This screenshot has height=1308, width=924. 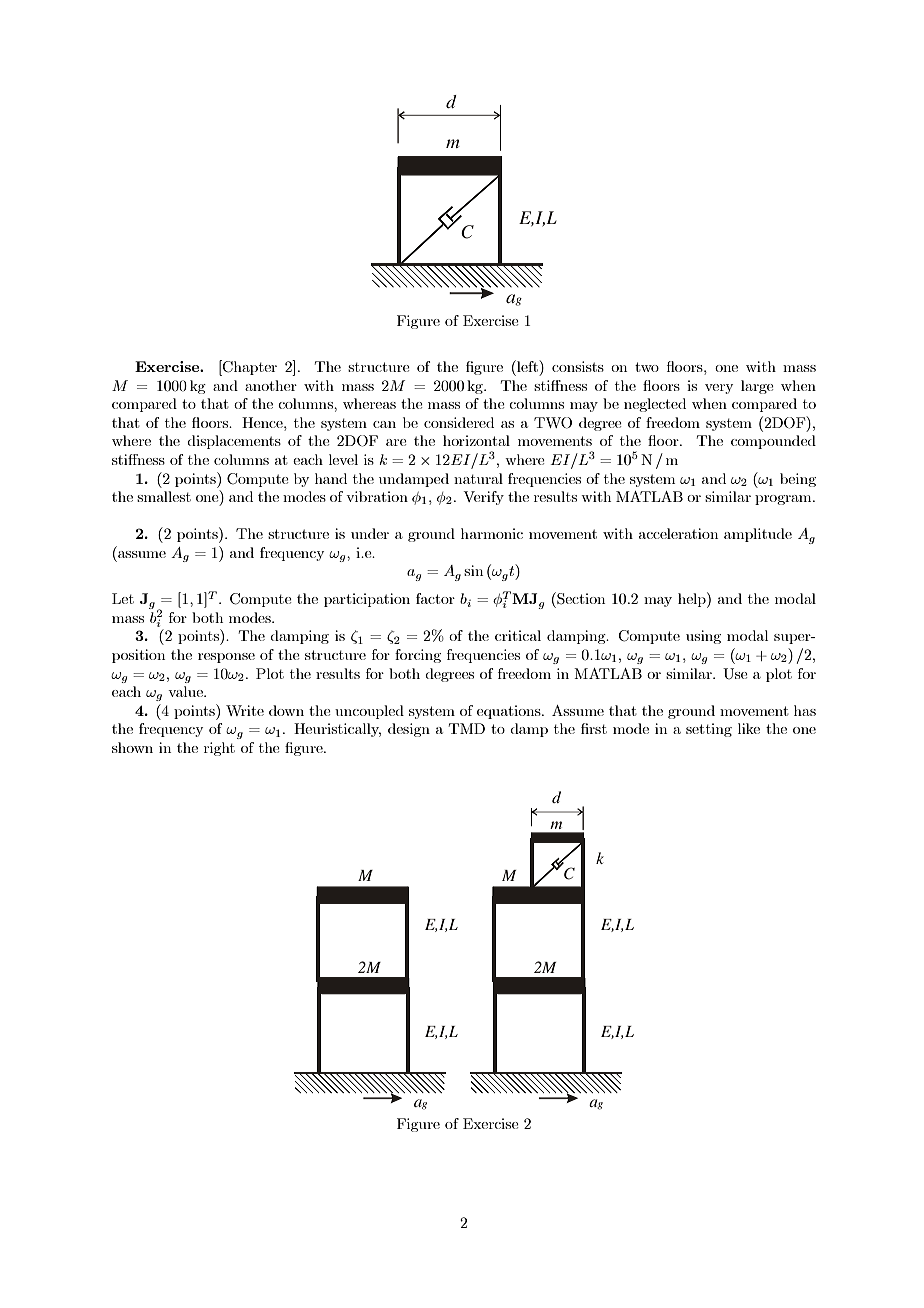 I want to click on smallest, so click(x=164, y=496).
